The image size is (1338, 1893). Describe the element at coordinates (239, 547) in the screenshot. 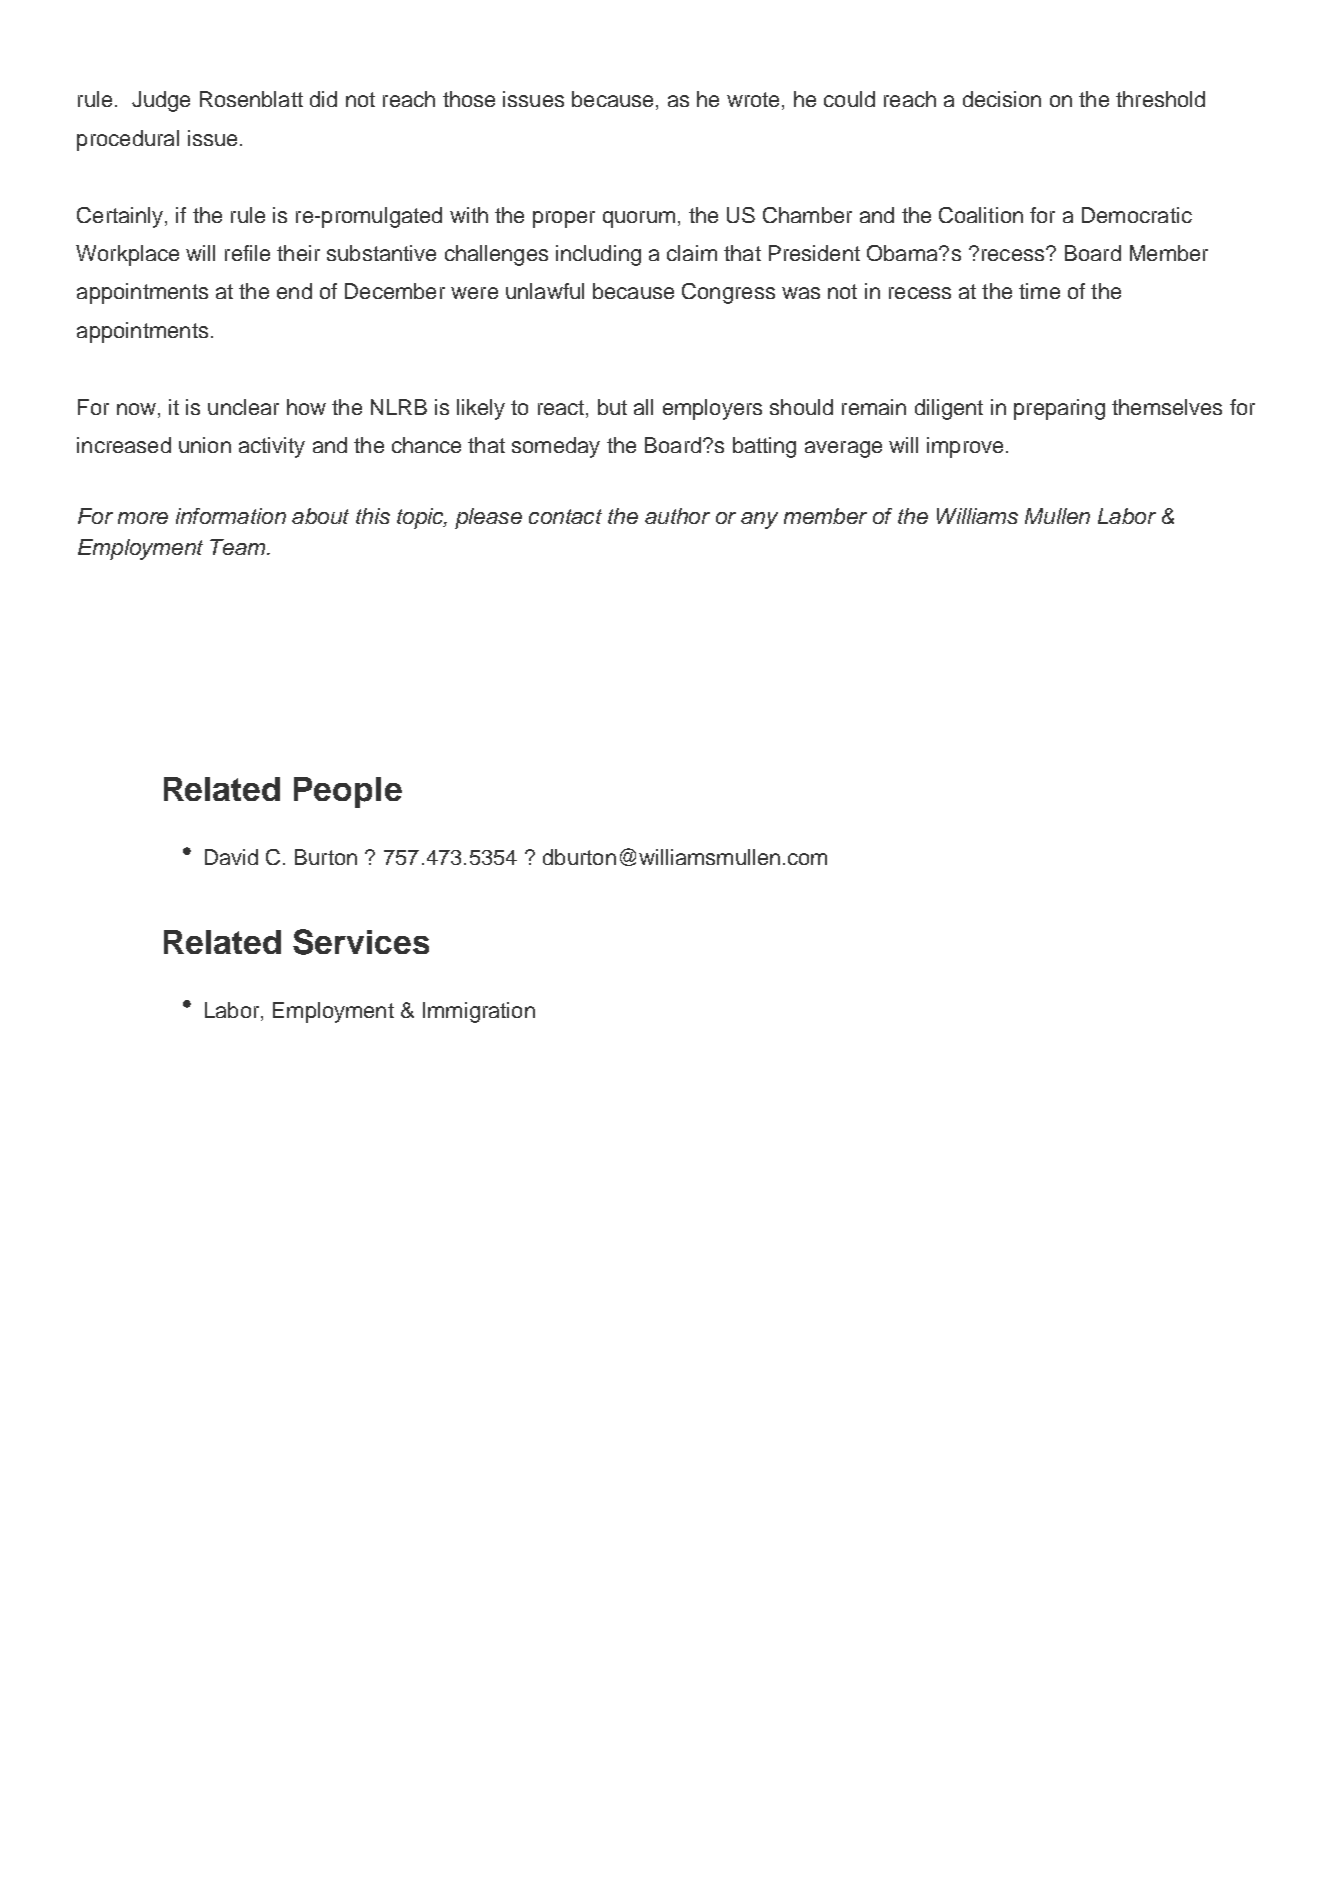

I see `Team` at that location.
